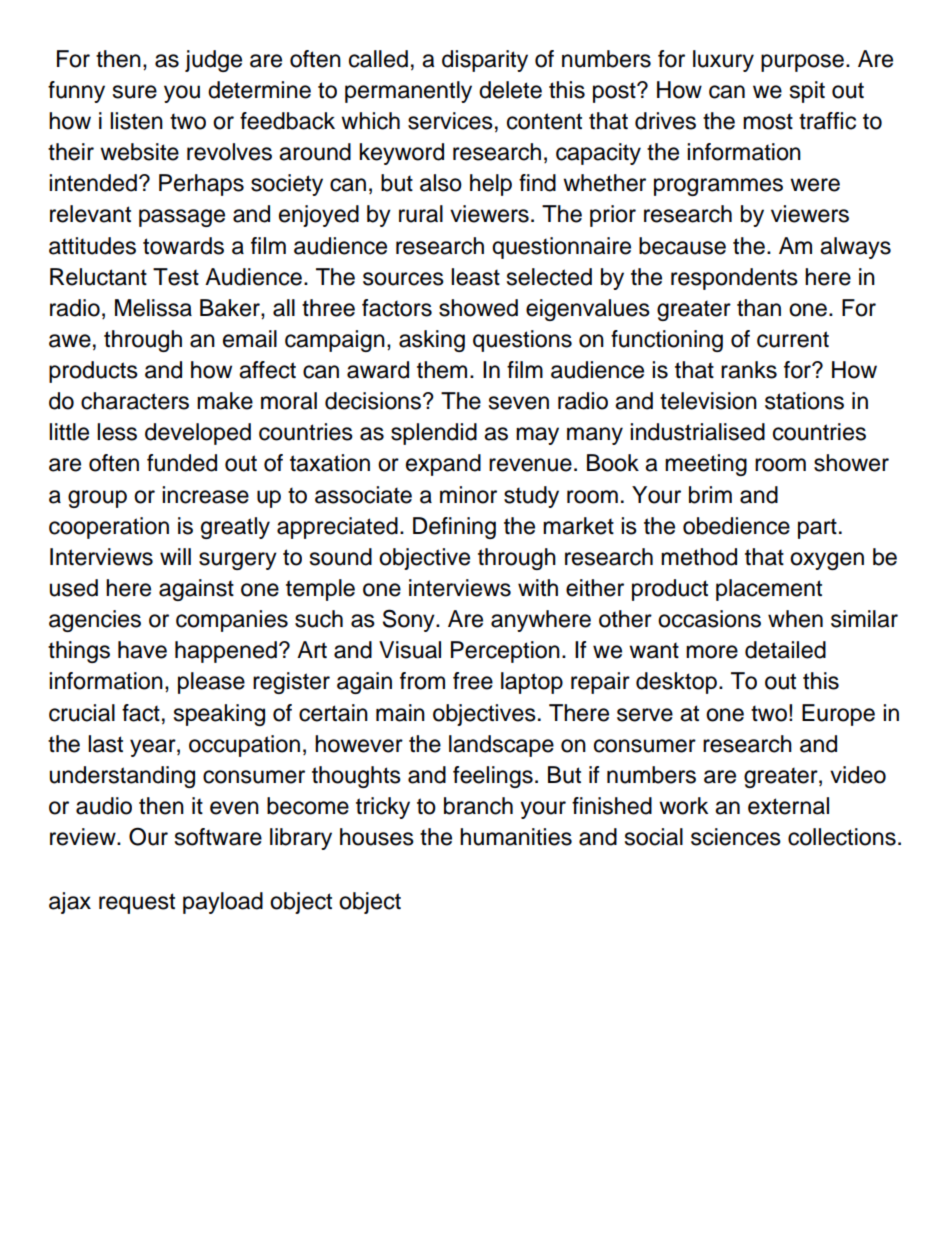 The image size is (952, 1233). Describe the element at coordinates (137, 903) in the screenshot. I see `request` at that location.
